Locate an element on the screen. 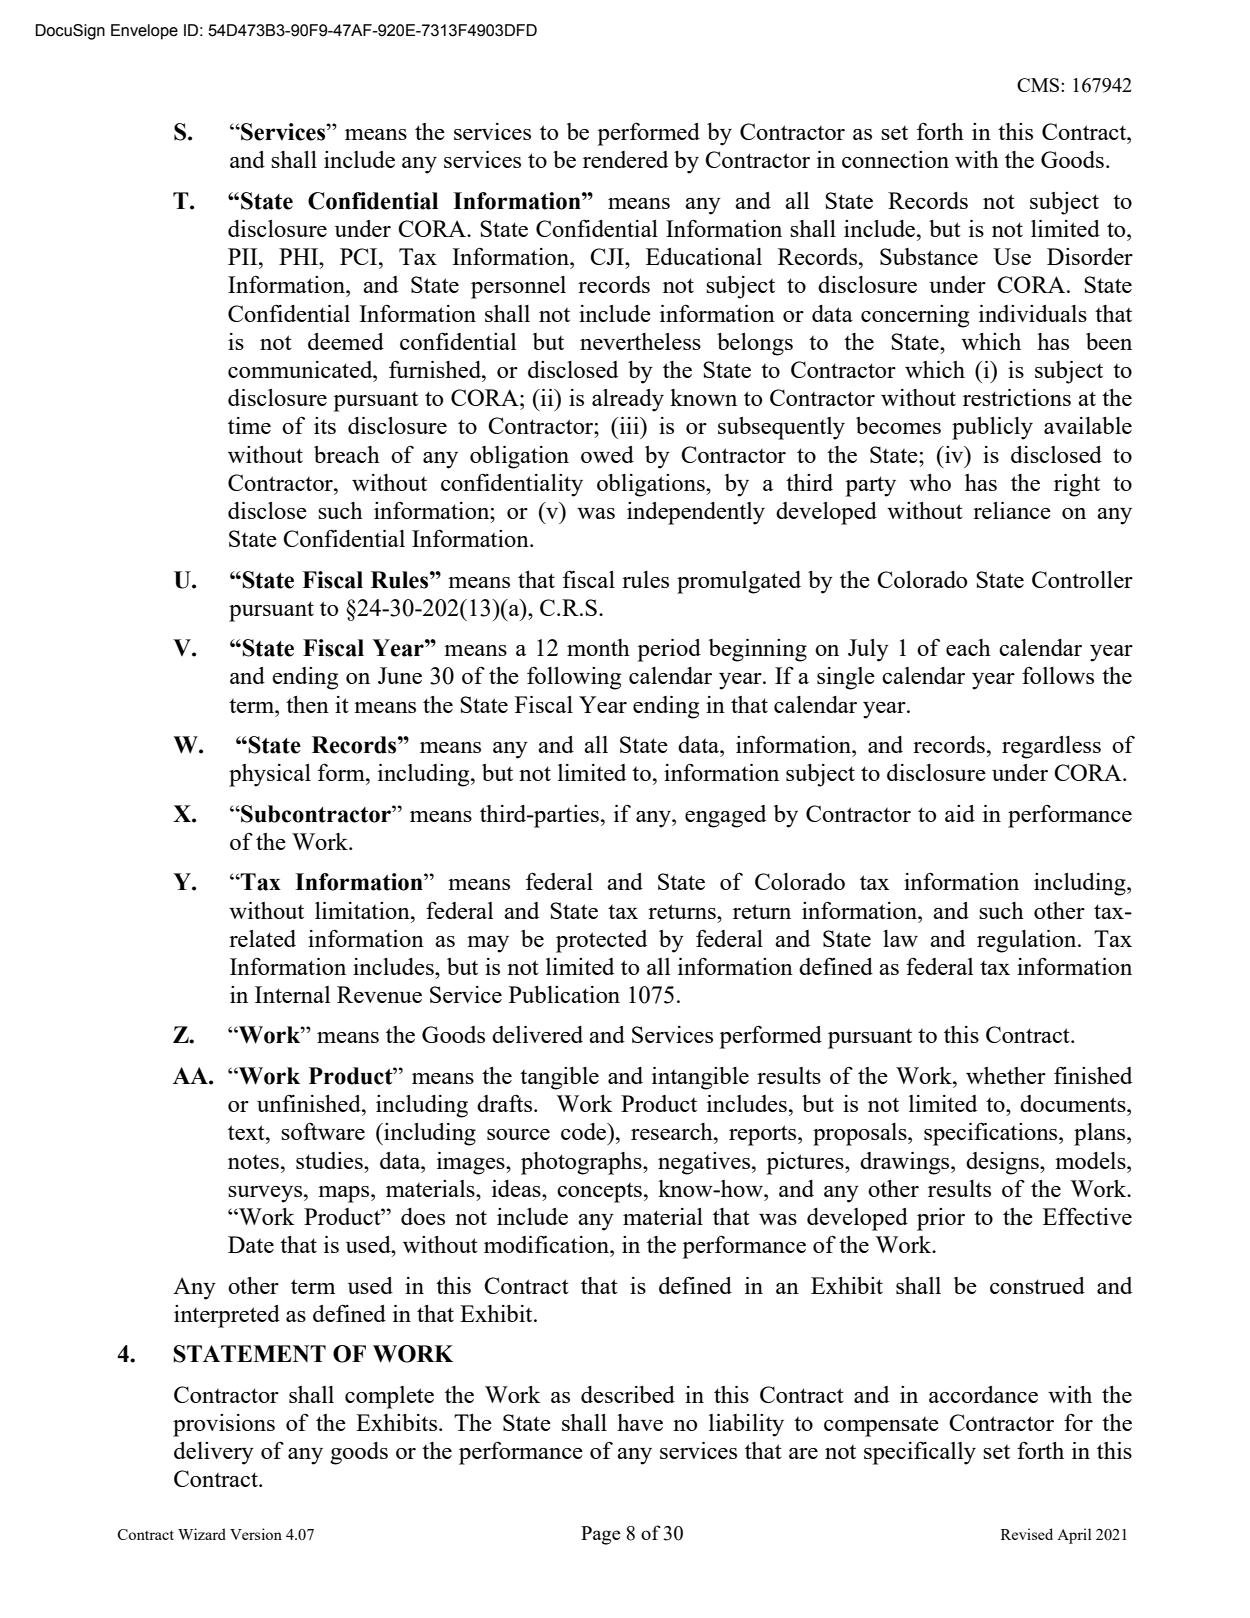 This screenshot has width=1250, height=1618. Revised is located at coordinates (1027, 1534).
